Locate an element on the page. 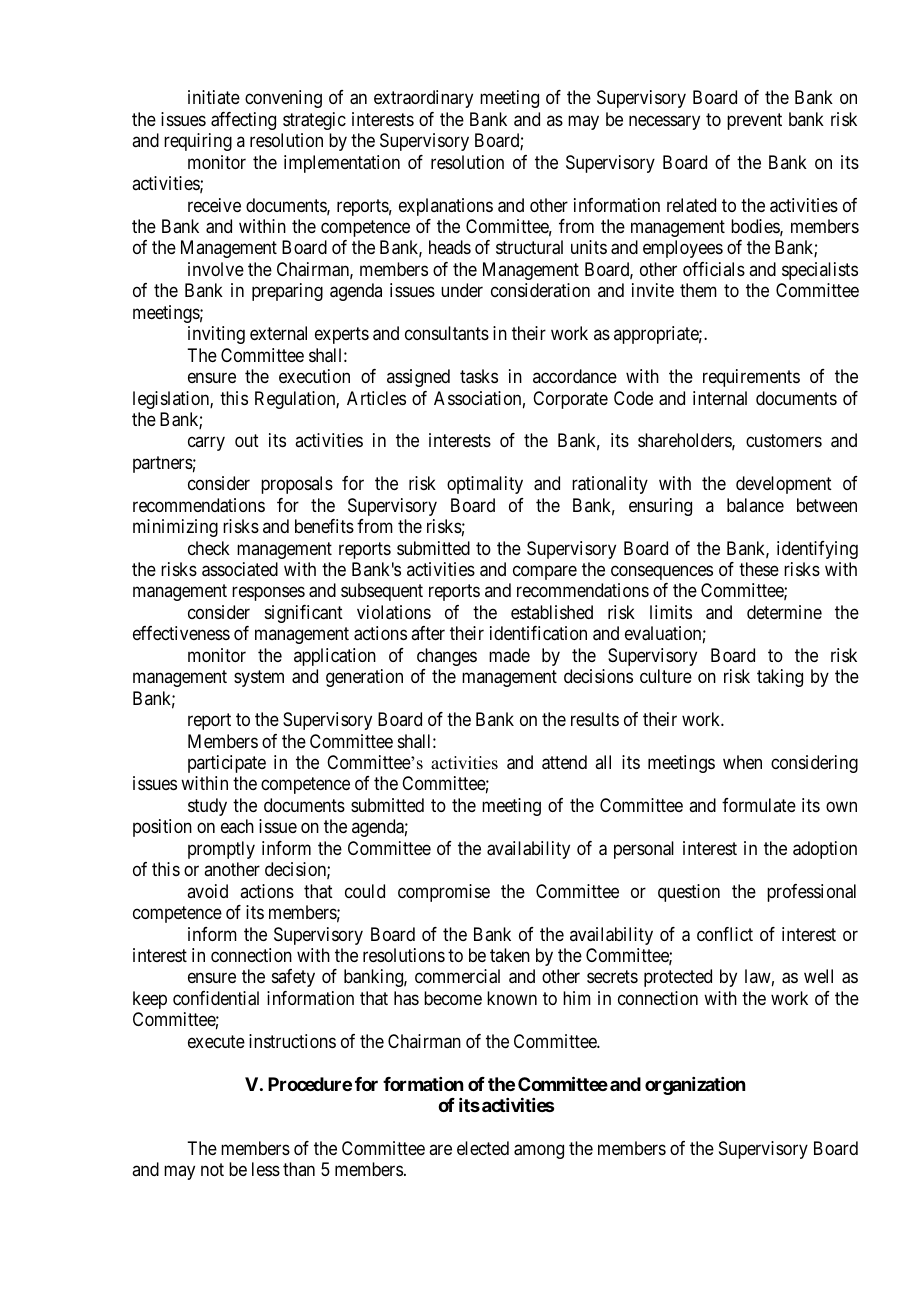 The image size is (924, 1308). less is located at coordinates (266, 1169).
